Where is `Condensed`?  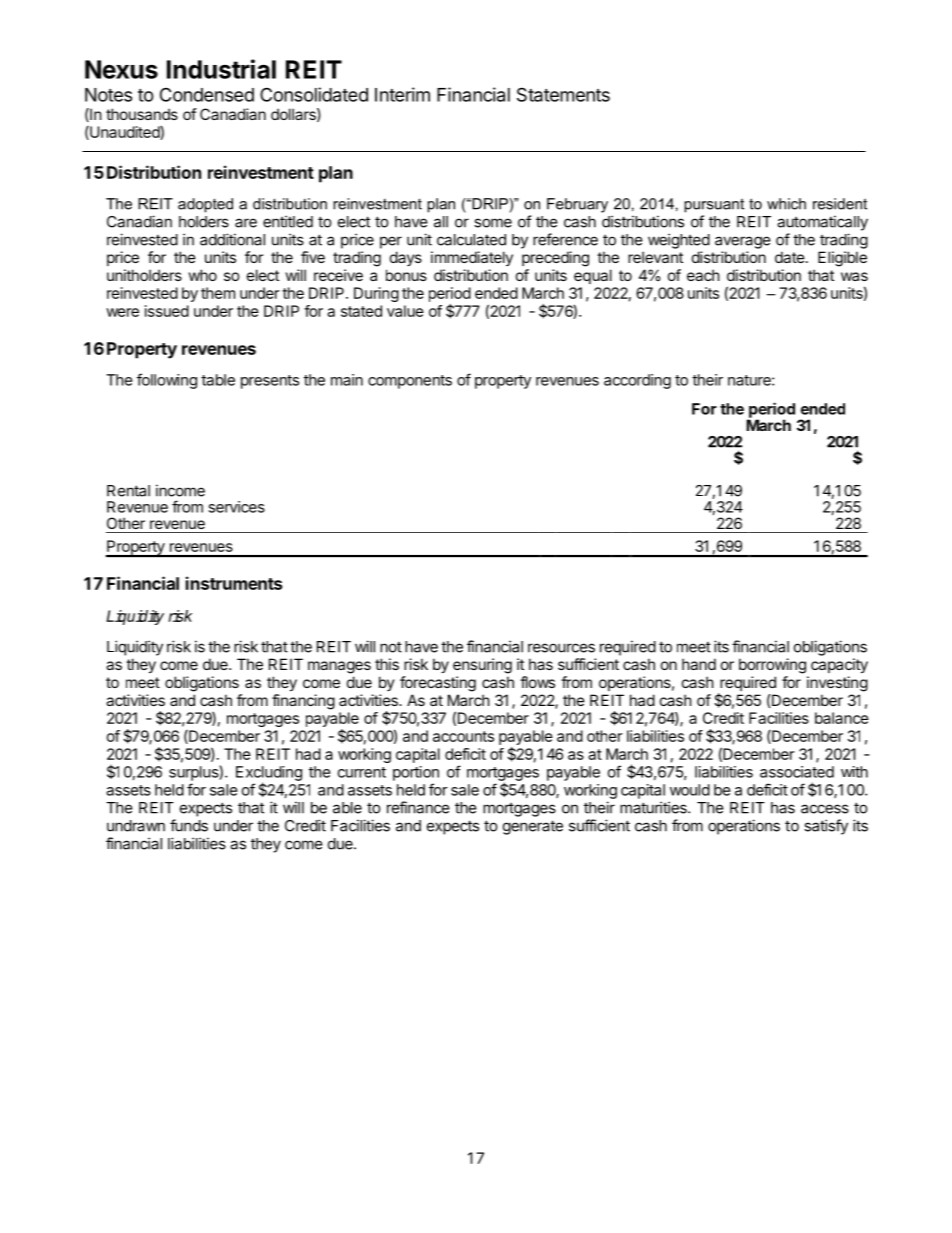 Condensed is located at coordinates (207, 94).
